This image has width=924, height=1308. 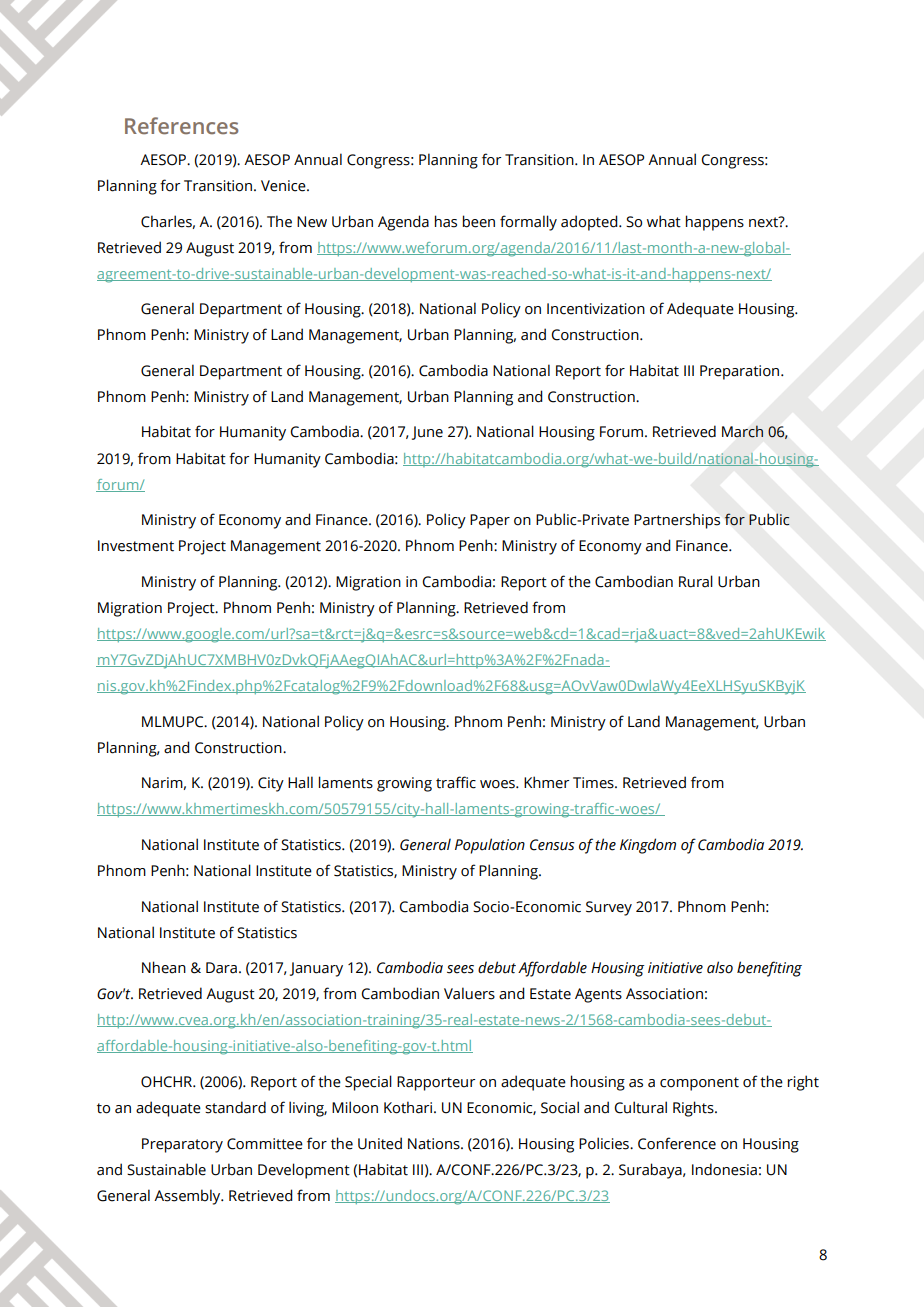 What do you see at coordinates (221, 968) in the image?
I see `Dara` at bounding box center [221, 968].
